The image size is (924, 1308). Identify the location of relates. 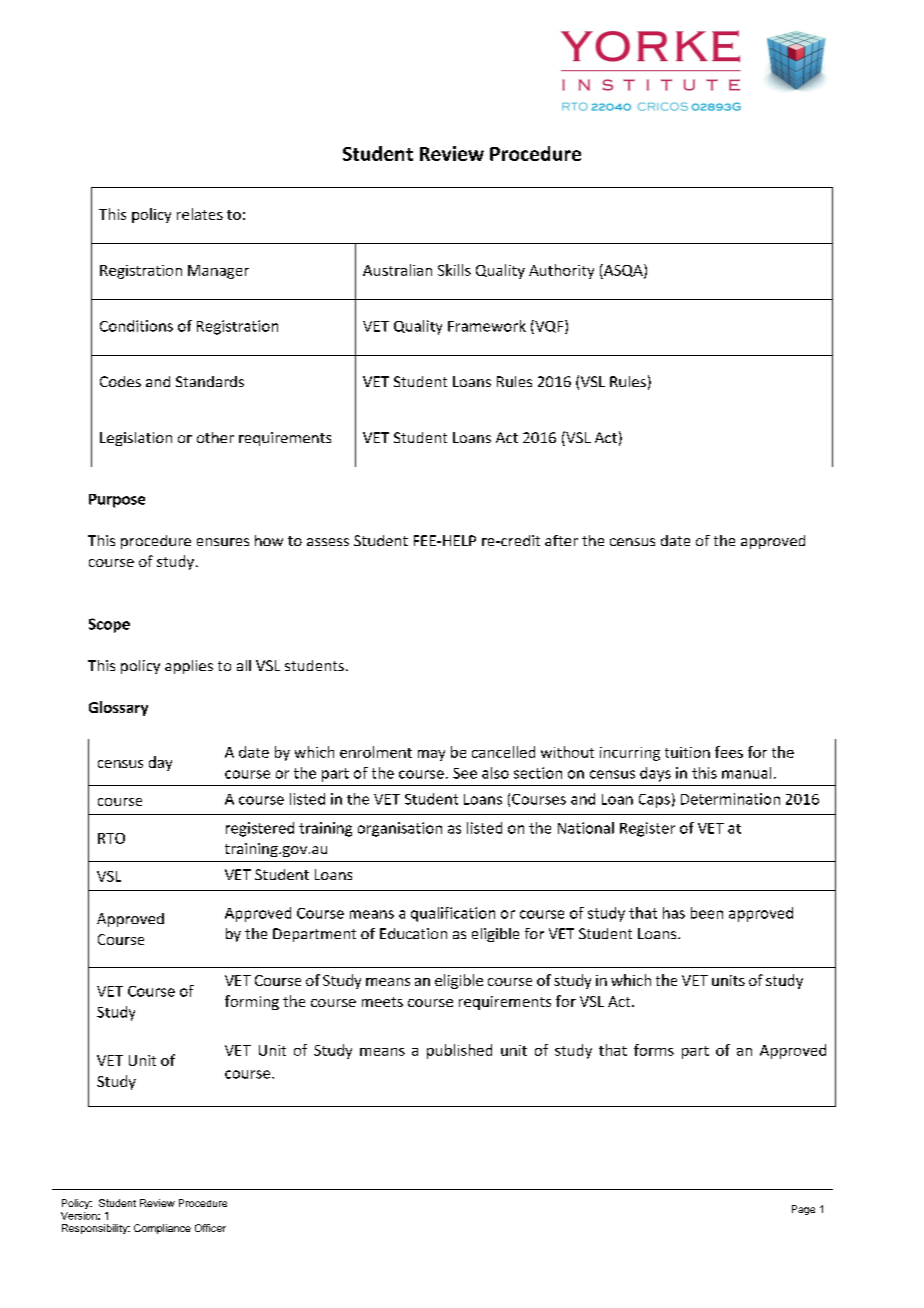
(200, 214).
